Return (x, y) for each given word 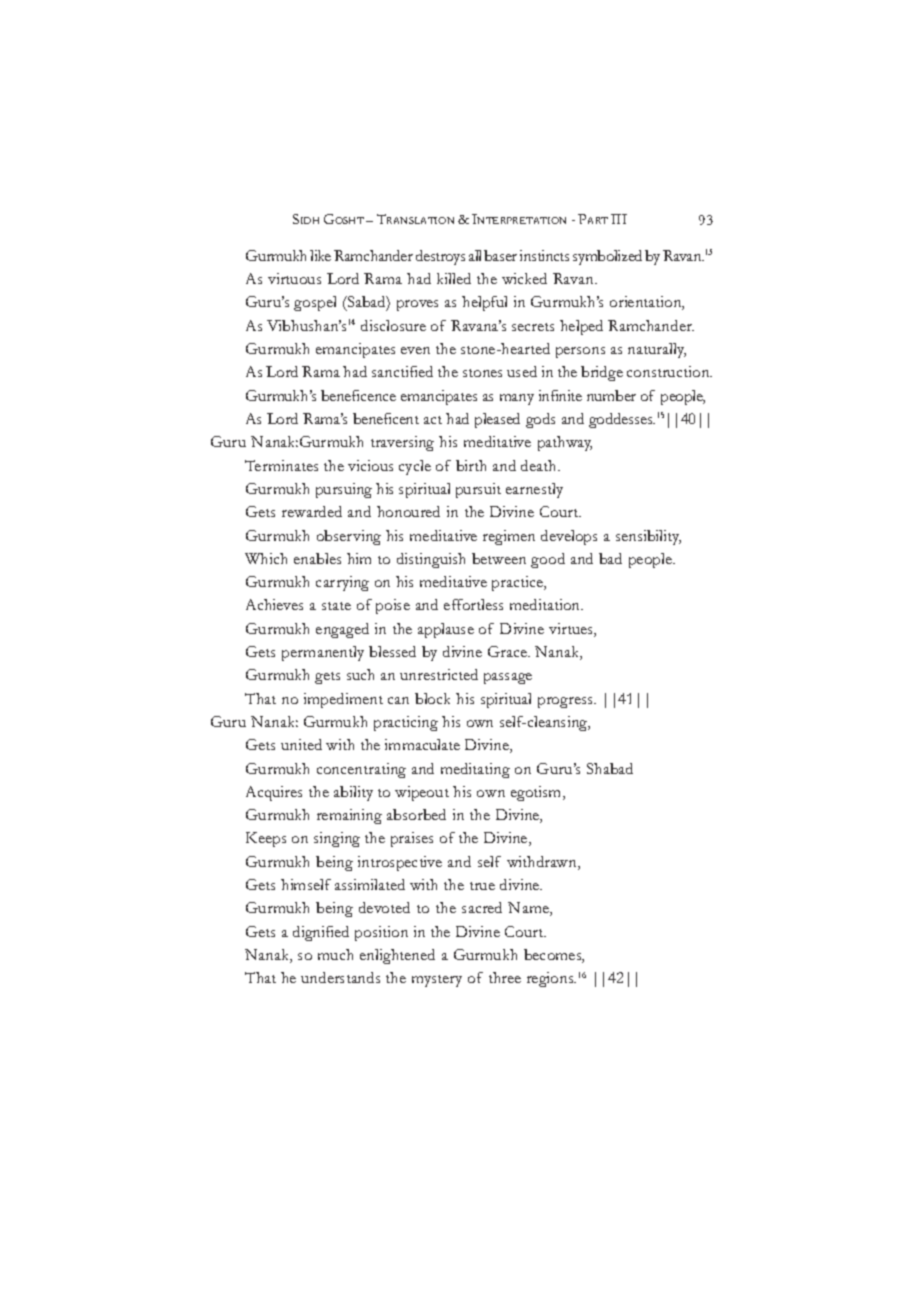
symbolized (607, 257)
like (320, 255)
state (336, 606)
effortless (473, 604)
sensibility (648, 537)
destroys (440, 257)
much (335, 954)
